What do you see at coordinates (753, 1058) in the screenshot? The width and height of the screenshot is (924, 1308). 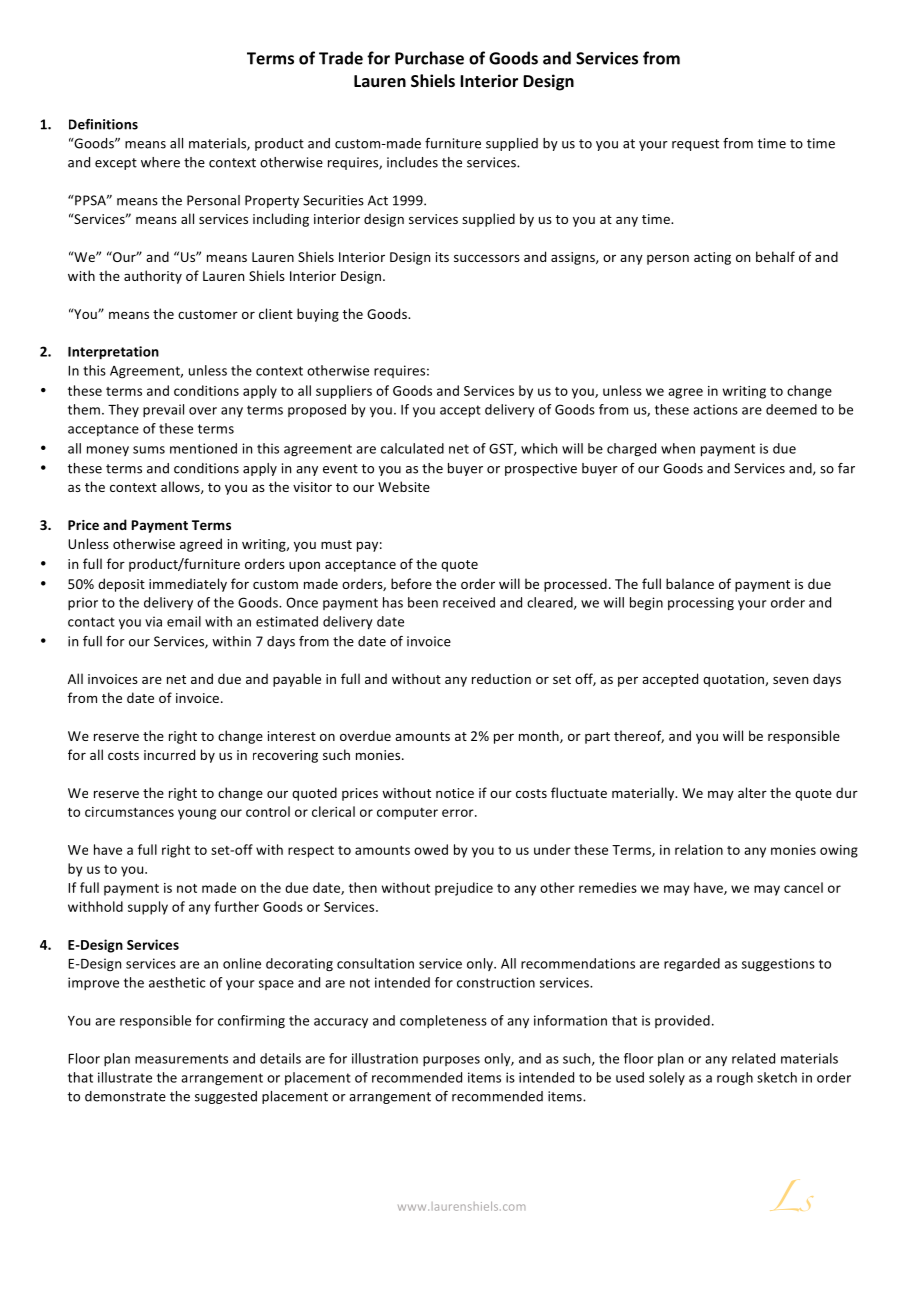 I see `related` at bounding box center [753, 1058].
